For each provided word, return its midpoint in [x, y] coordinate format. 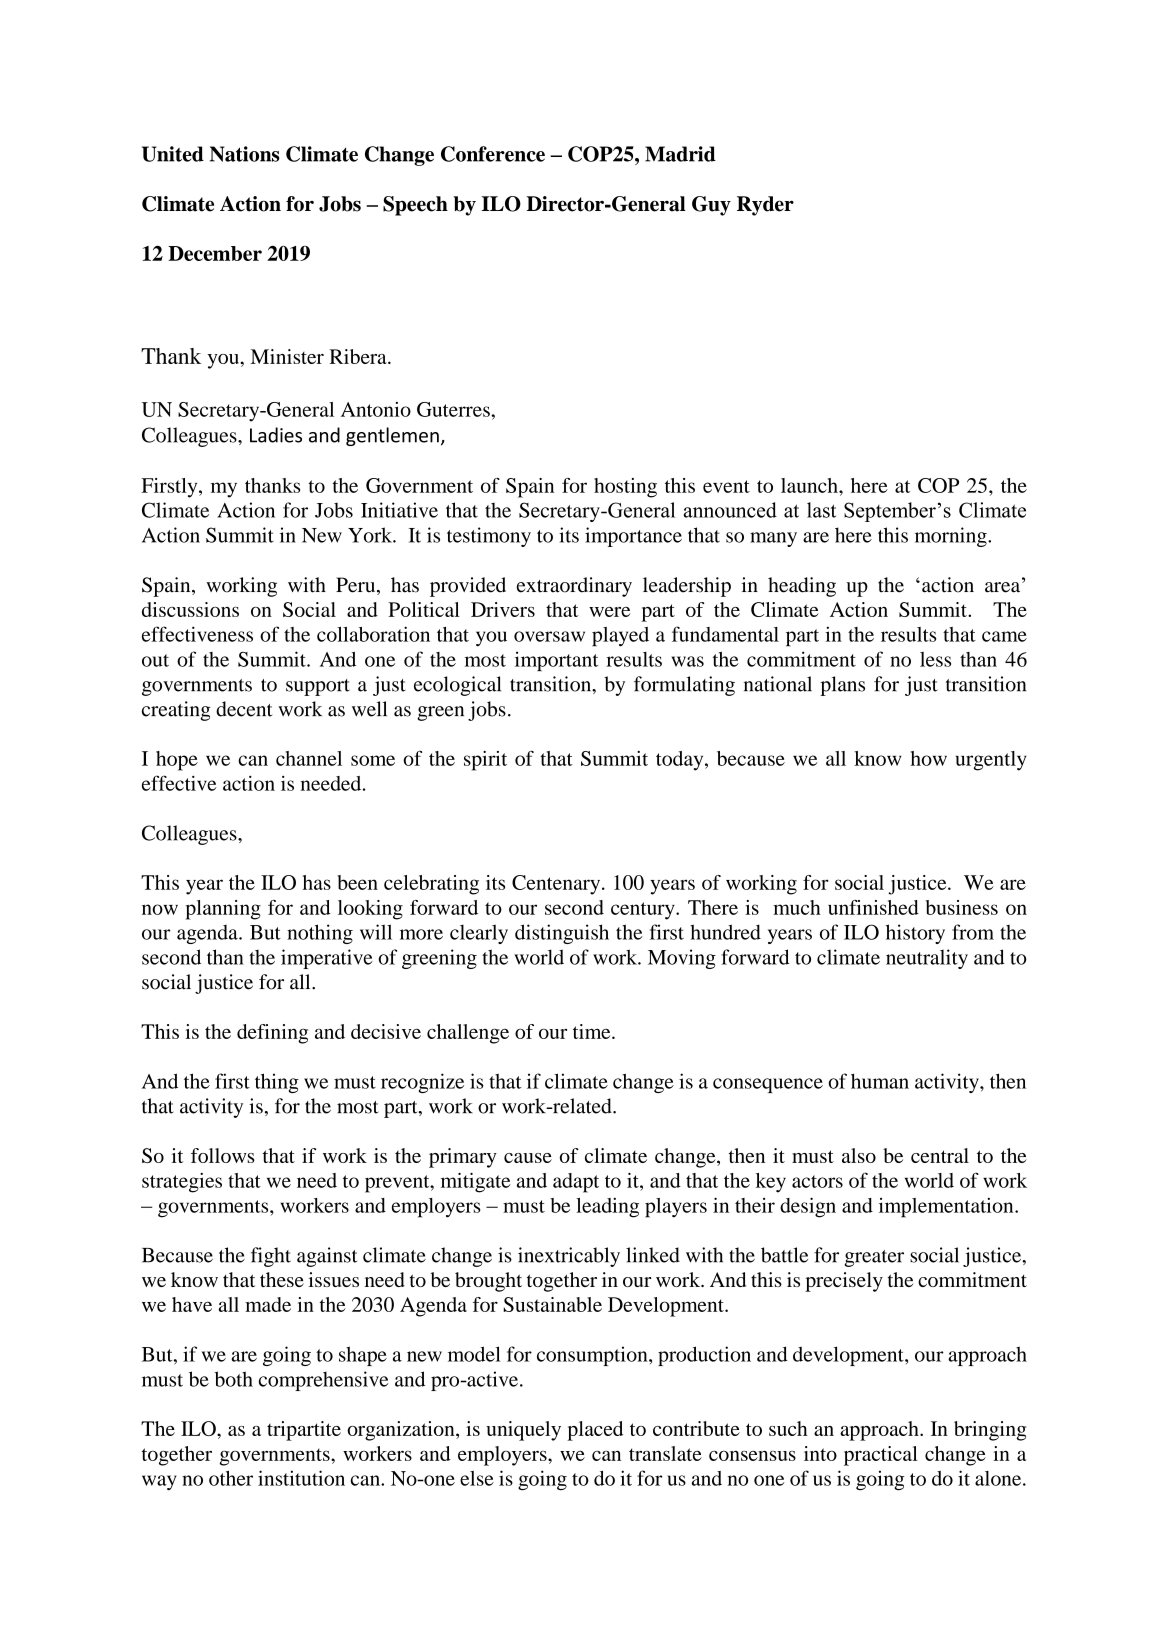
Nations [245, 154]
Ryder [765, 206]
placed [595, 1431]
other [231, 1478]
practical [881, 1456]
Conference [493, 154]
